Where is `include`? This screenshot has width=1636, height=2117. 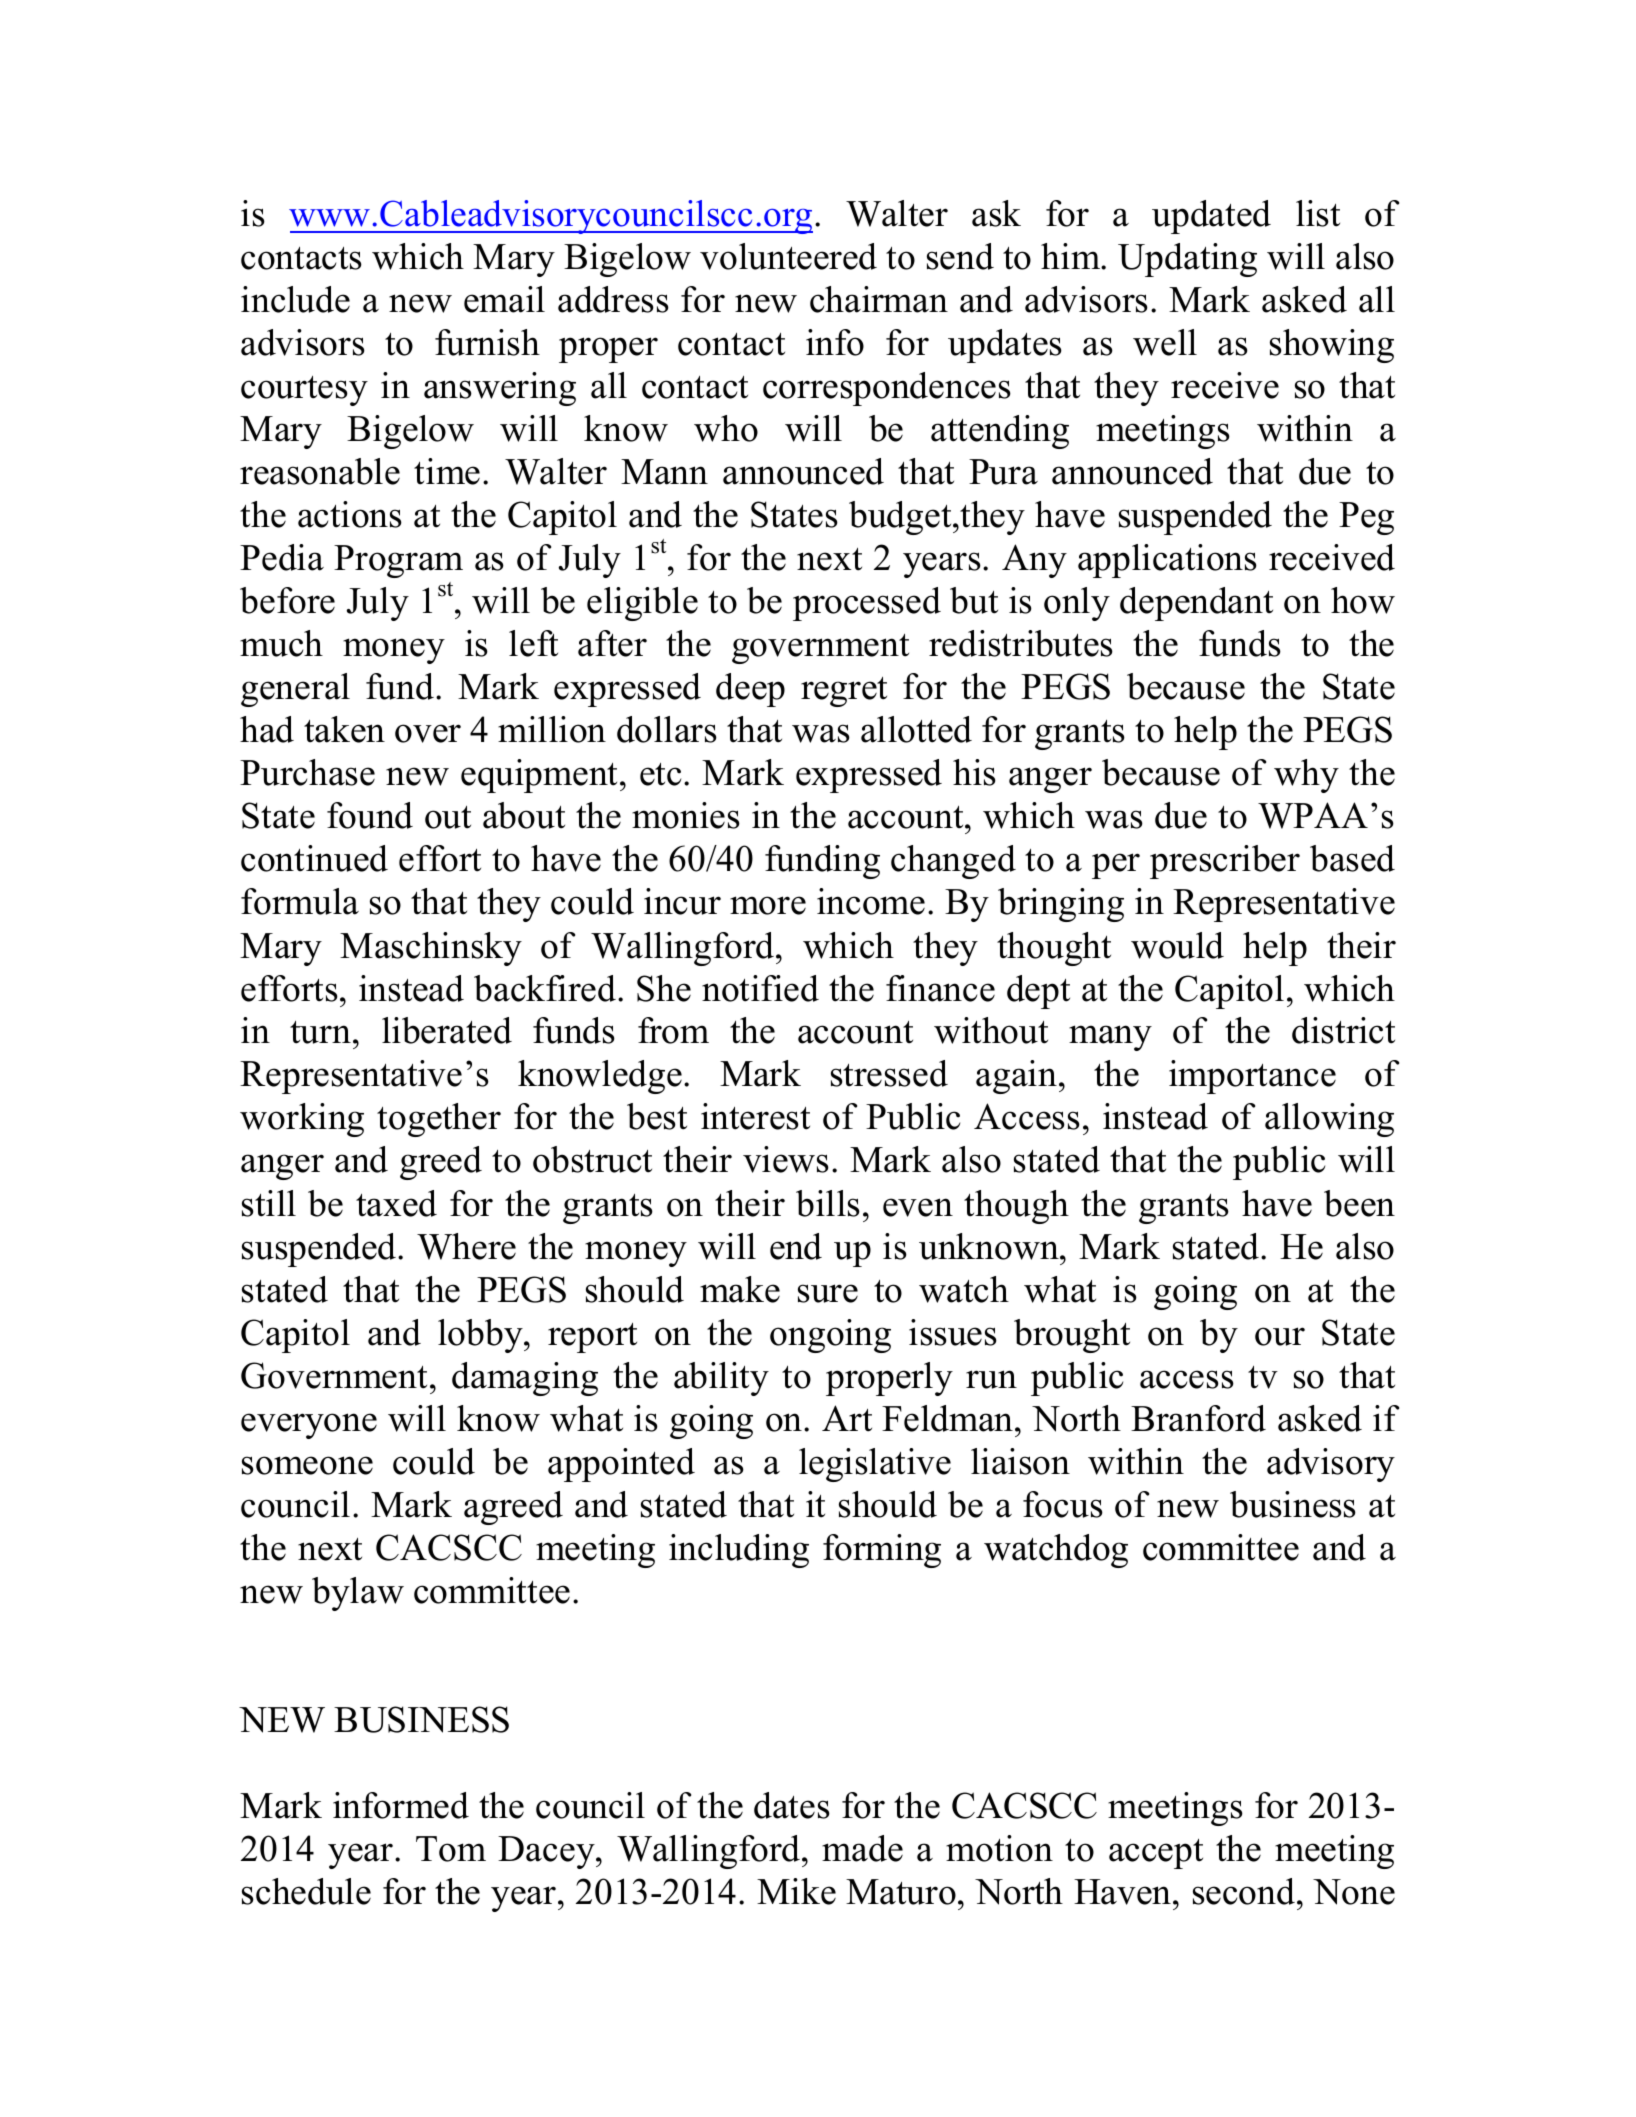
include is located at coordinates (295, 299).
